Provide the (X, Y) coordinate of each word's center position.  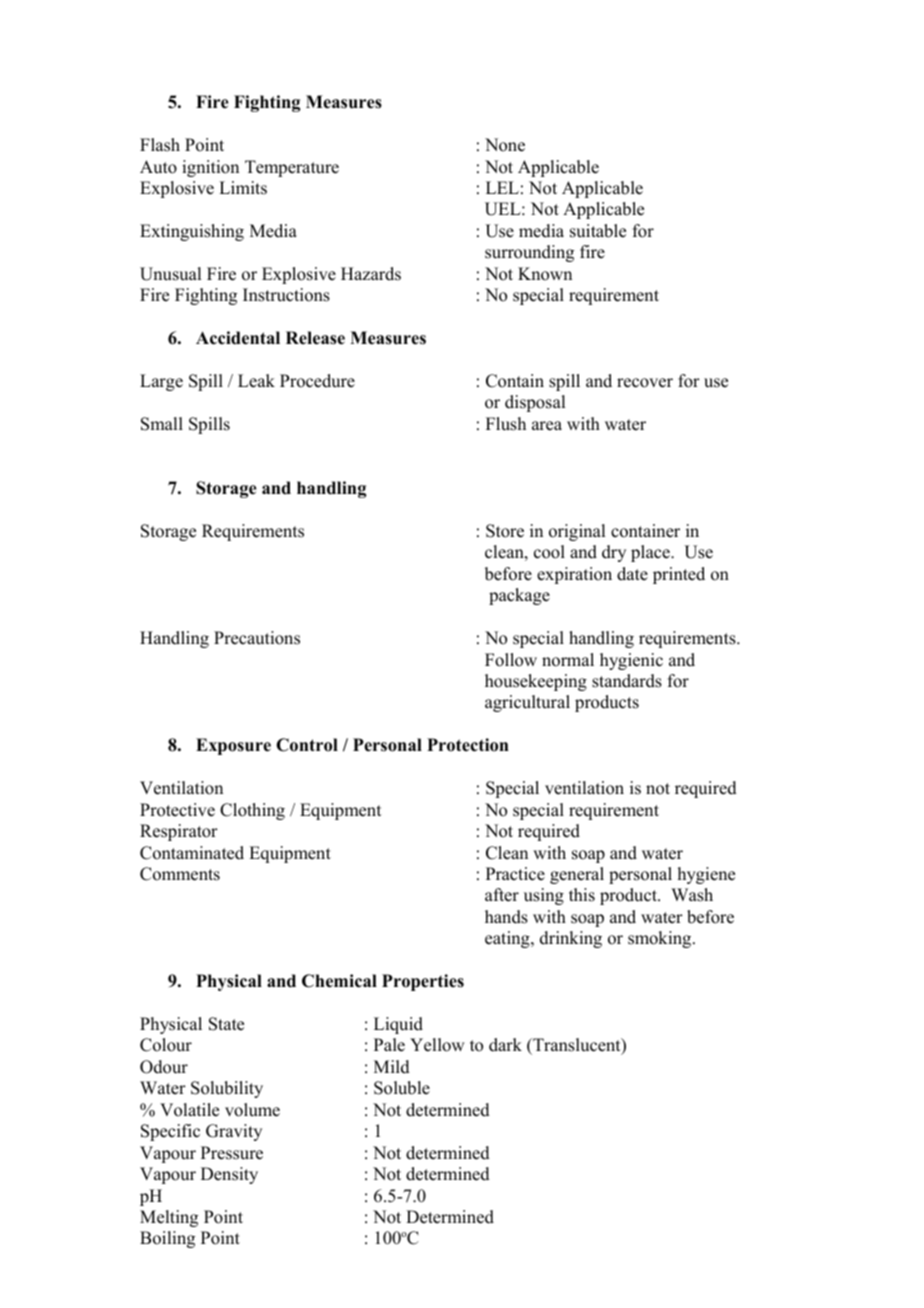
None (505, 145)
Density (229, 1175)
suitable (598, 231)
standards (627, 681)
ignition (210, 168)
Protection (468, 745)
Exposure (233, 746)
